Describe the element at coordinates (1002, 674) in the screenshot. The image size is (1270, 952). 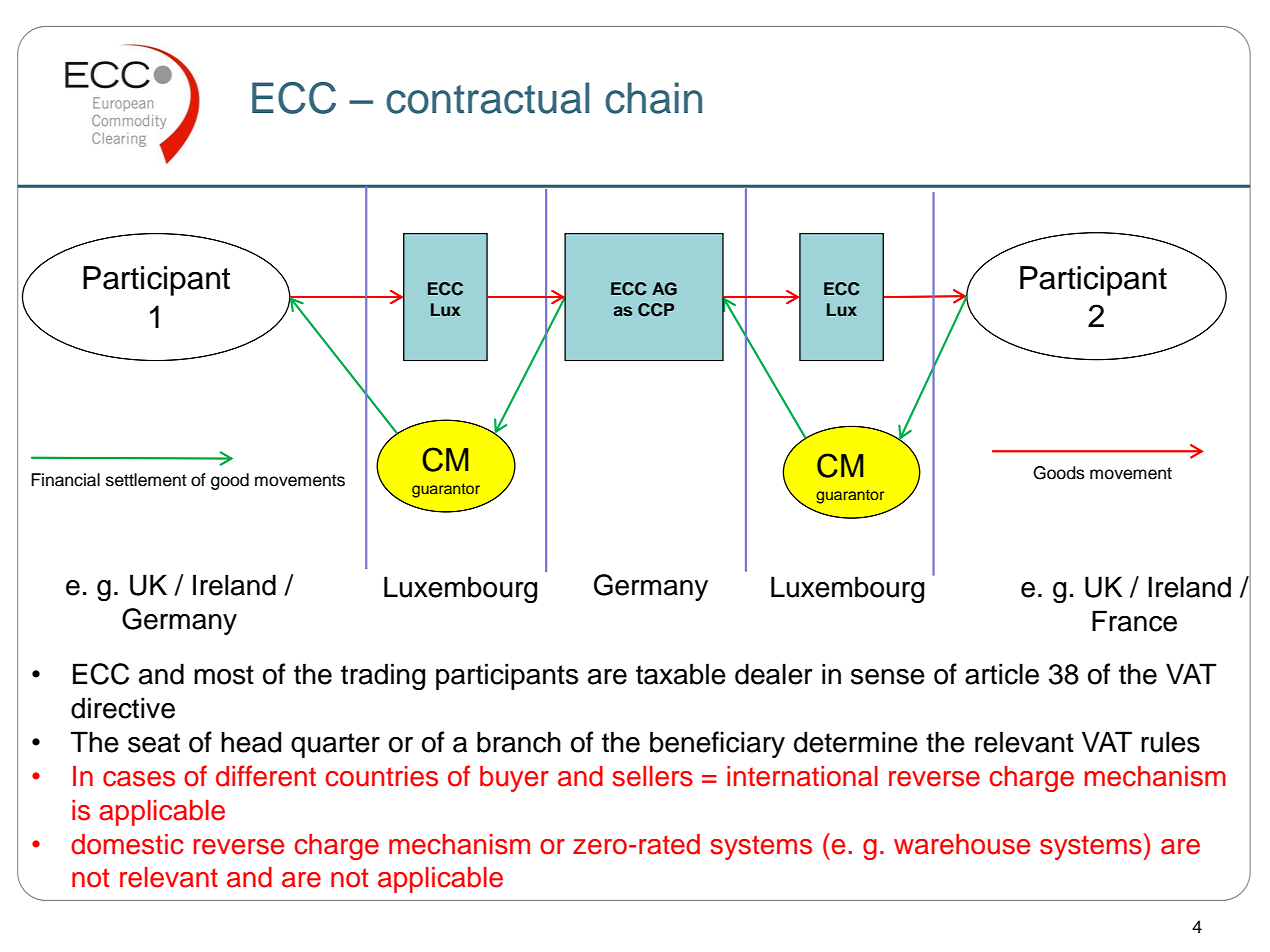
I see `article` at that location.
